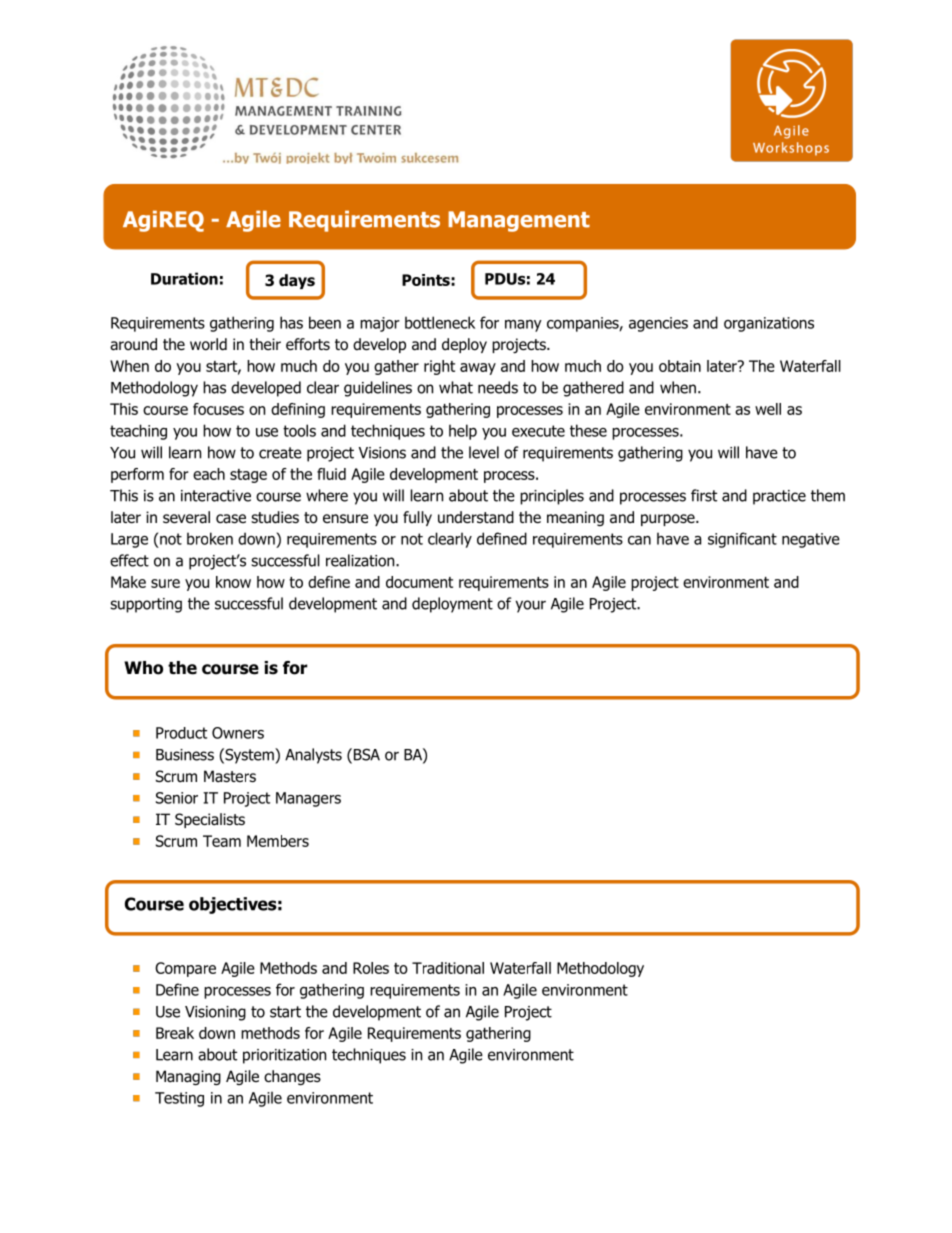  What do you see at coordinates (531, 606) in the page?
I see `your` at bounding box center [531, 606].
